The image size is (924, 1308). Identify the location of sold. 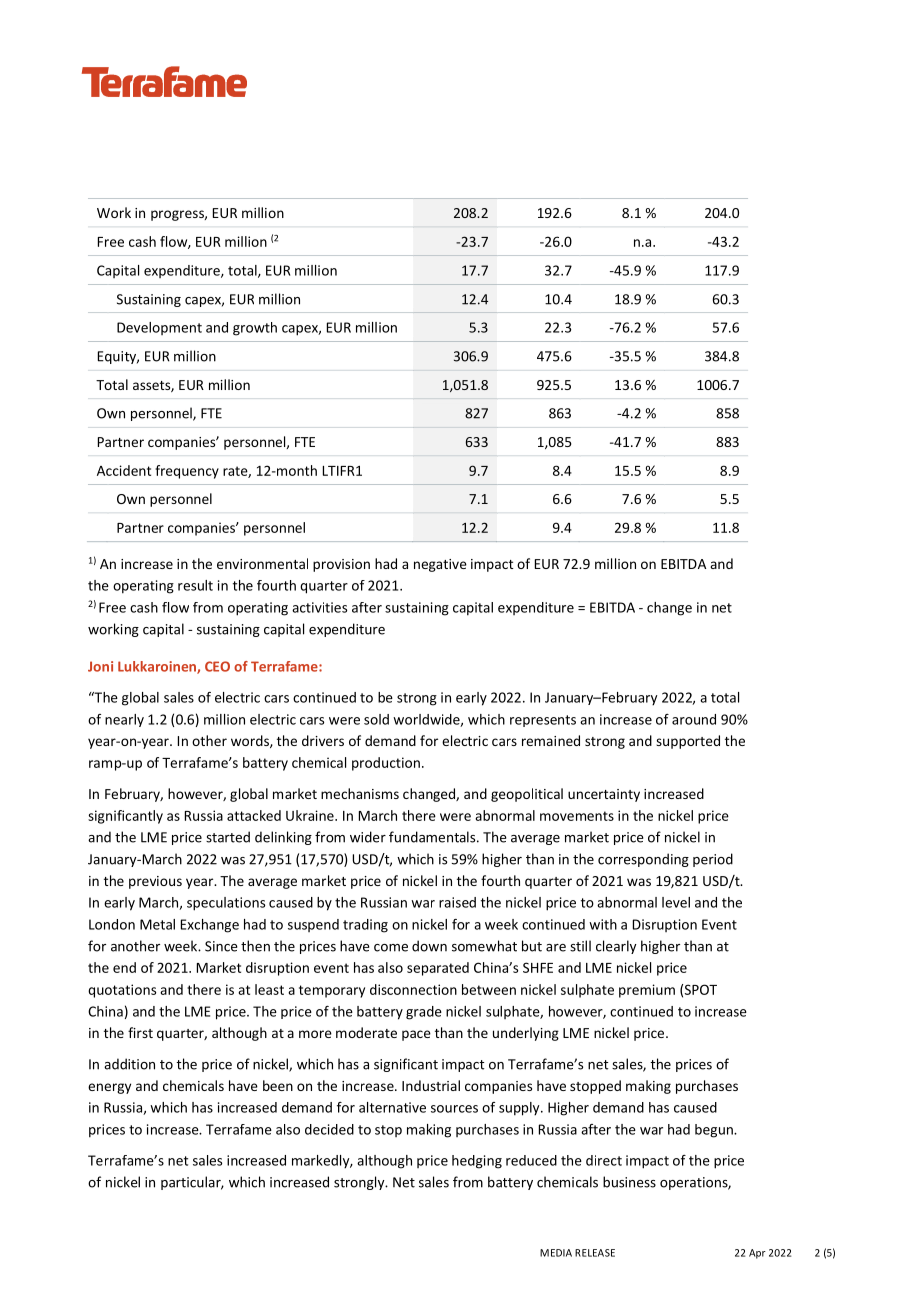
(376, 719).
